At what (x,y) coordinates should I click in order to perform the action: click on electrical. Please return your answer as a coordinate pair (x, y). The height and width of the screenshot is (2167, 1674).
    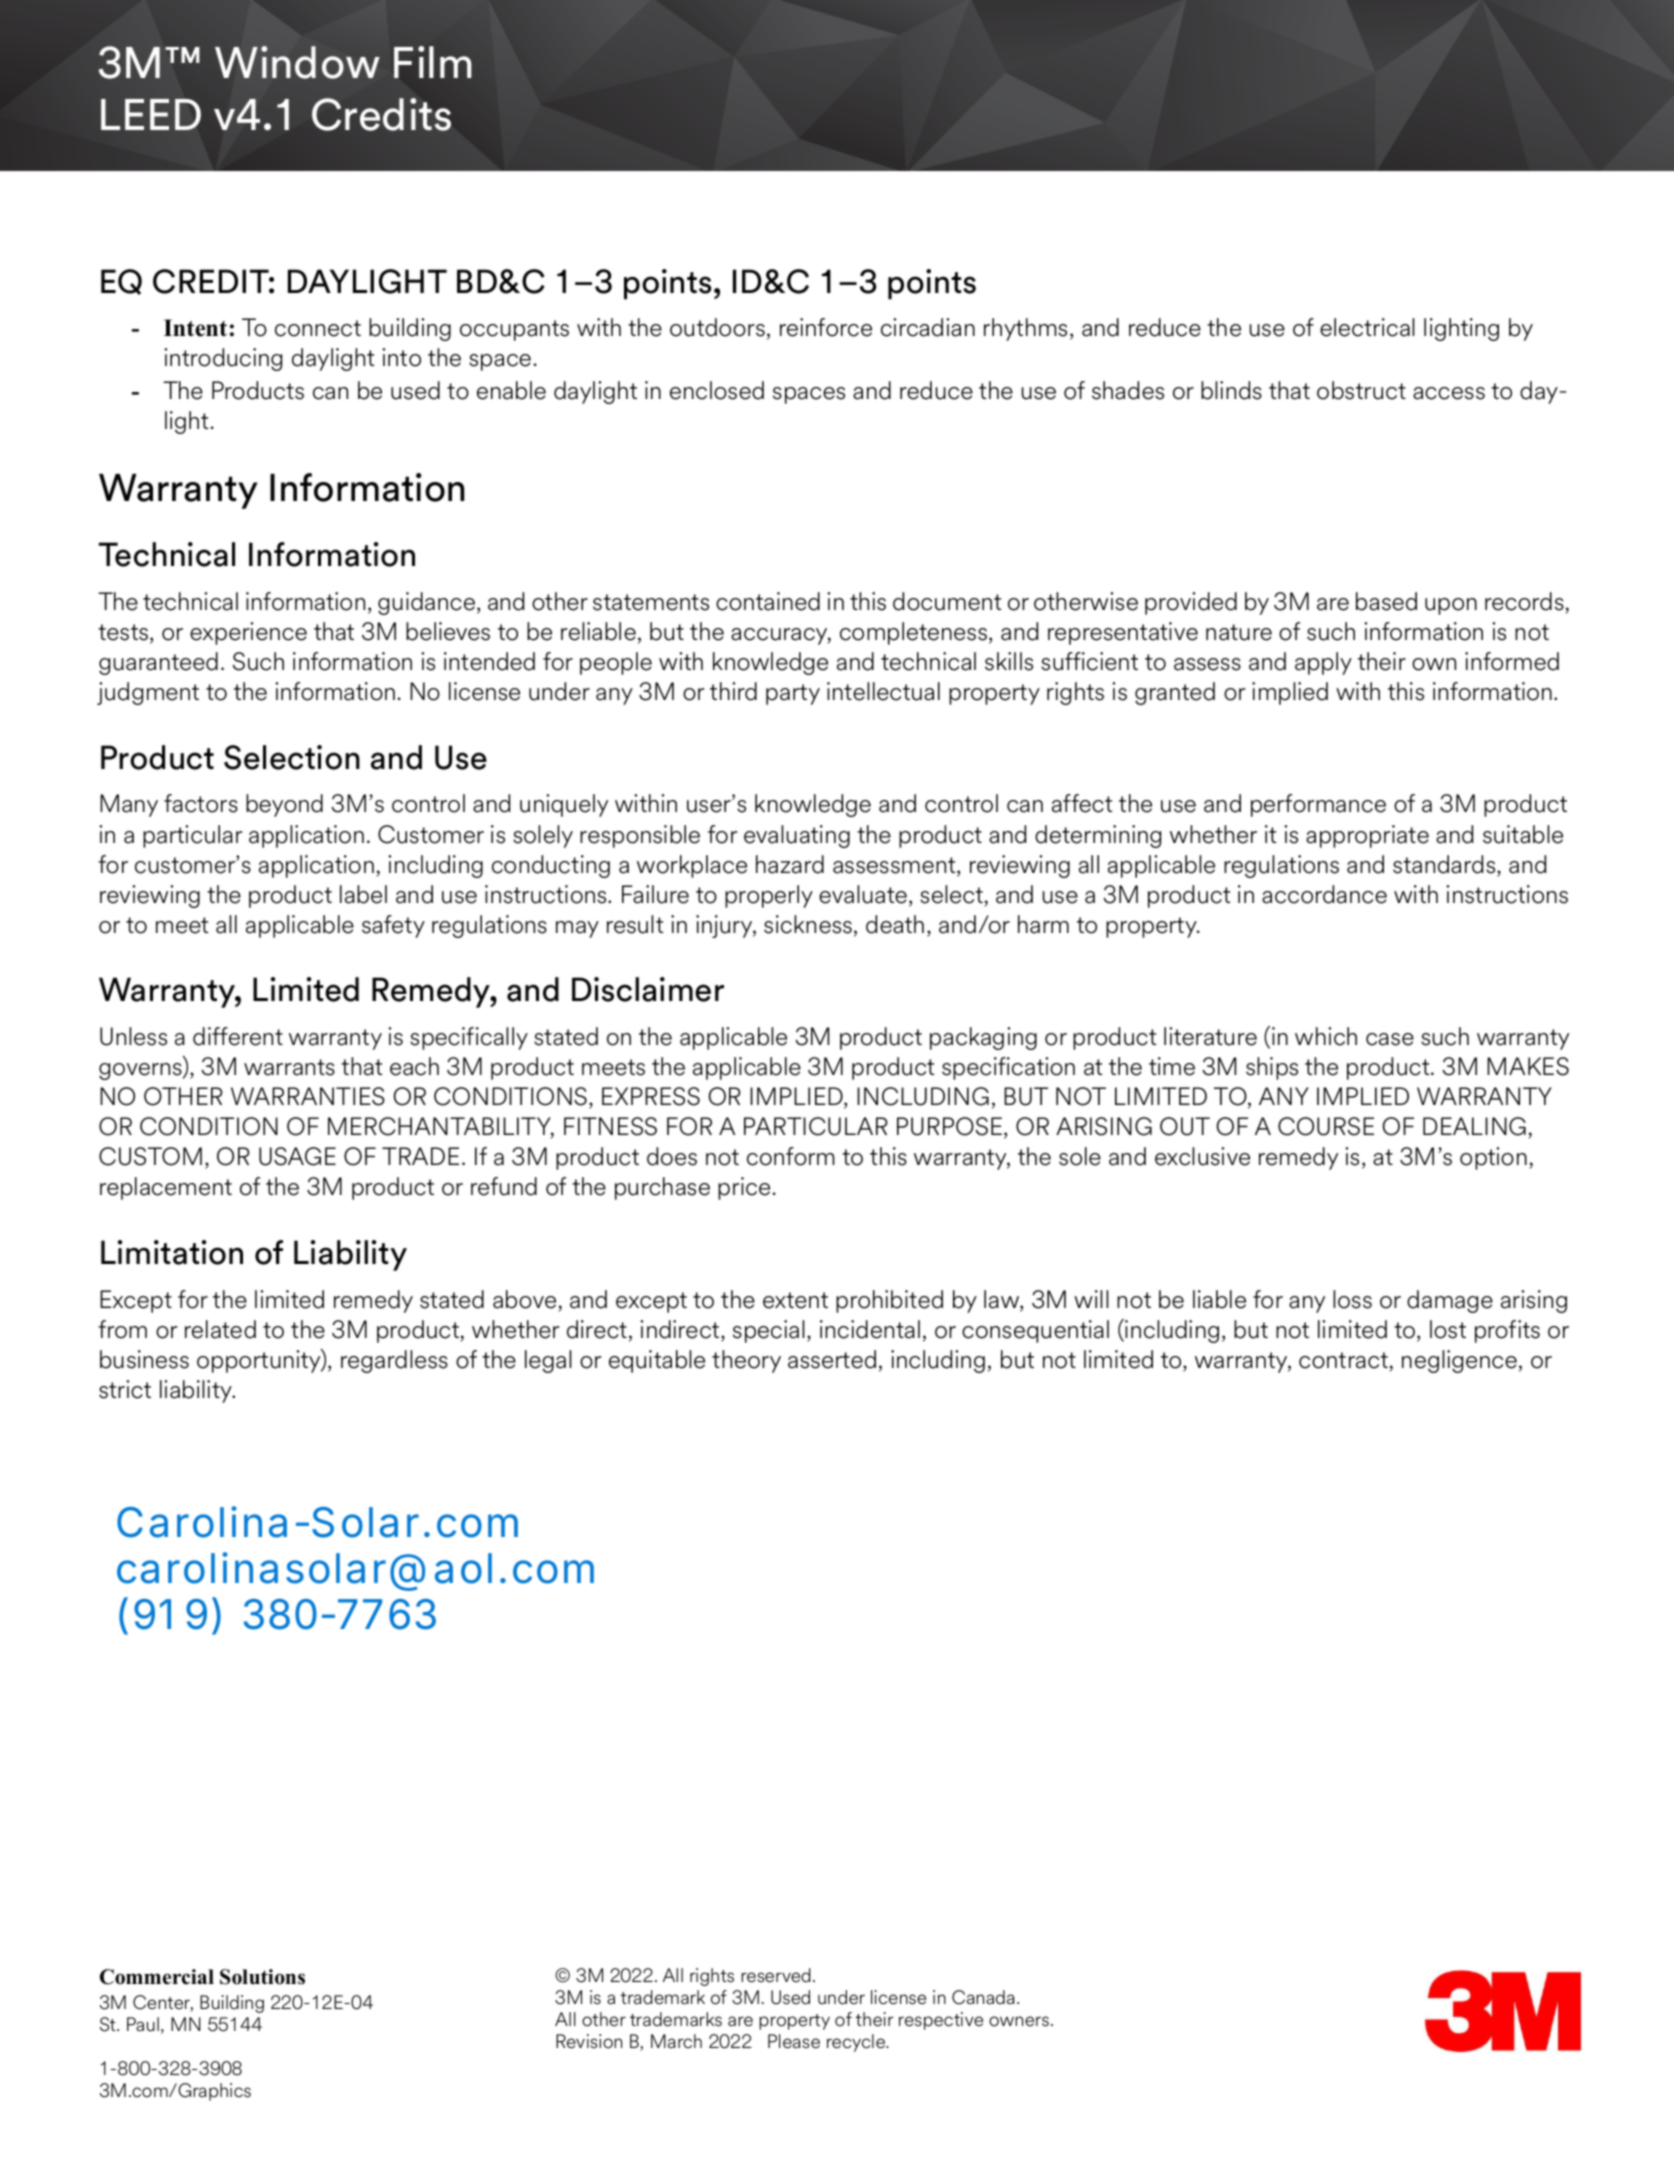
    Looking at the image, I should click on (1367, 327).
